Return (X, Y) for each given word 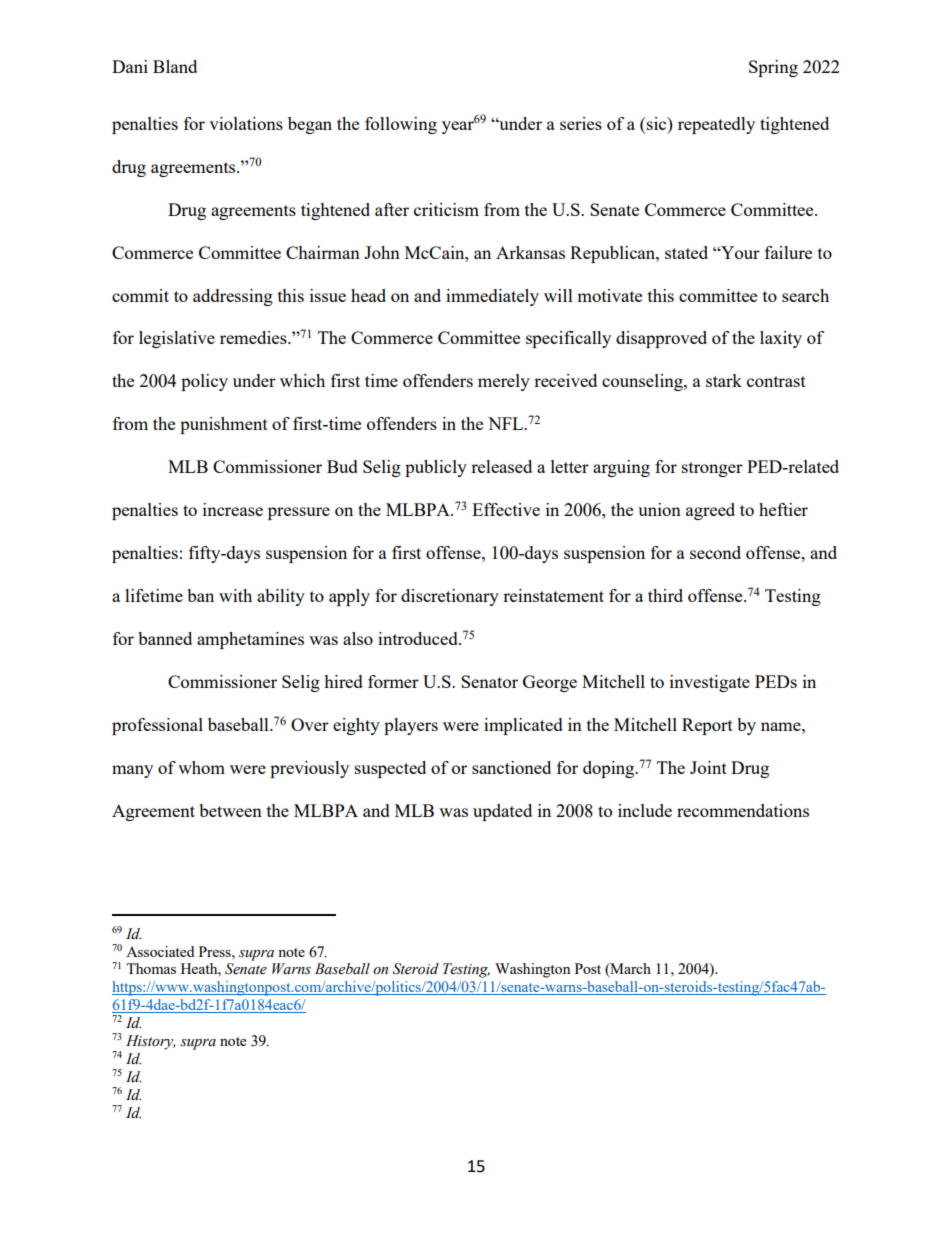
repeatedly (716, 125)
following (401, 125)
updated (502, 812)
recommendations (743, 810)
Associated (160, 951)
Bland (175, 66)
